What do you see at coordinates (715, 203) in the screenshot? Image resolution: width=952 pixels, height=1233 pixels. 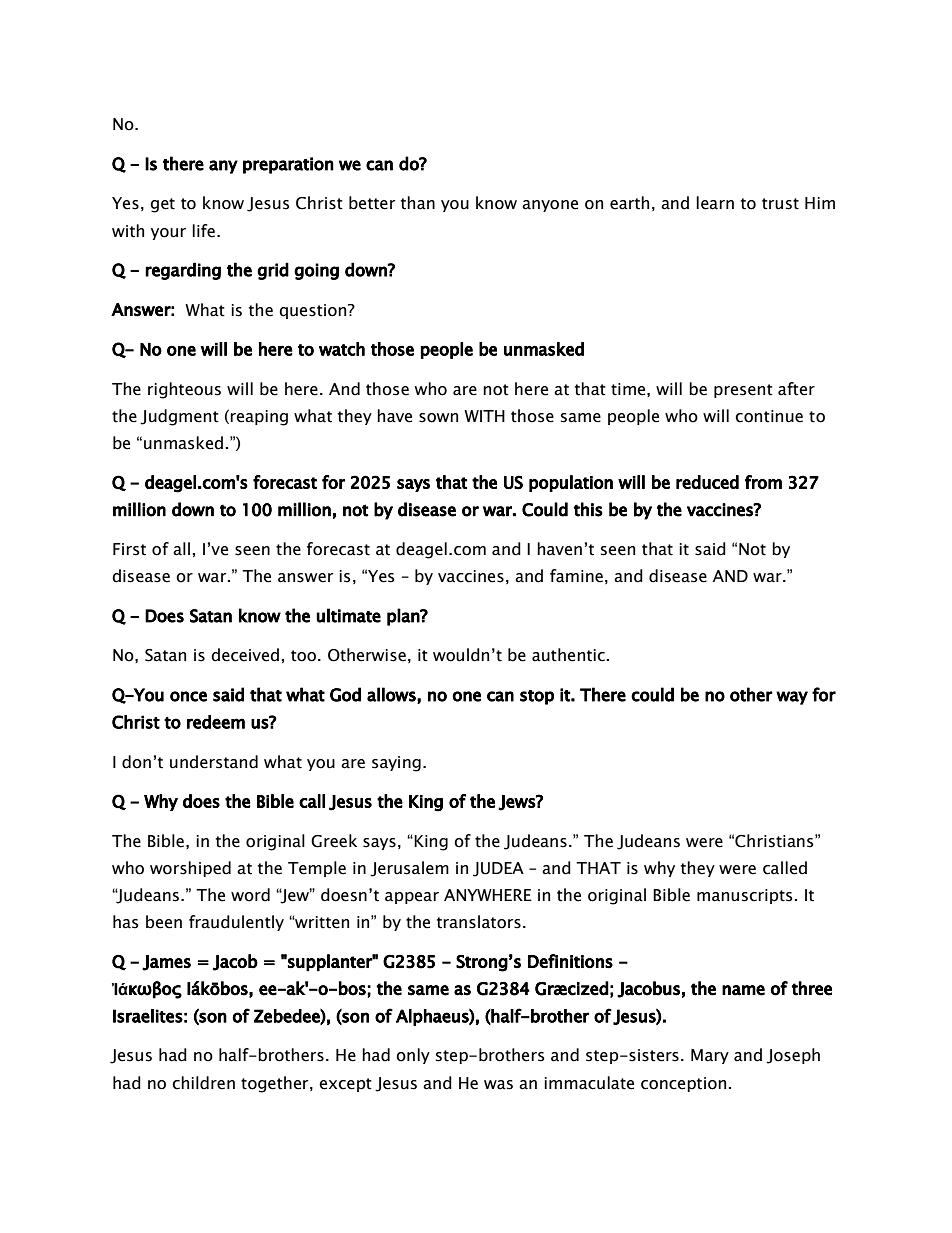 I see `learn` at bounding box center [715, 203].
